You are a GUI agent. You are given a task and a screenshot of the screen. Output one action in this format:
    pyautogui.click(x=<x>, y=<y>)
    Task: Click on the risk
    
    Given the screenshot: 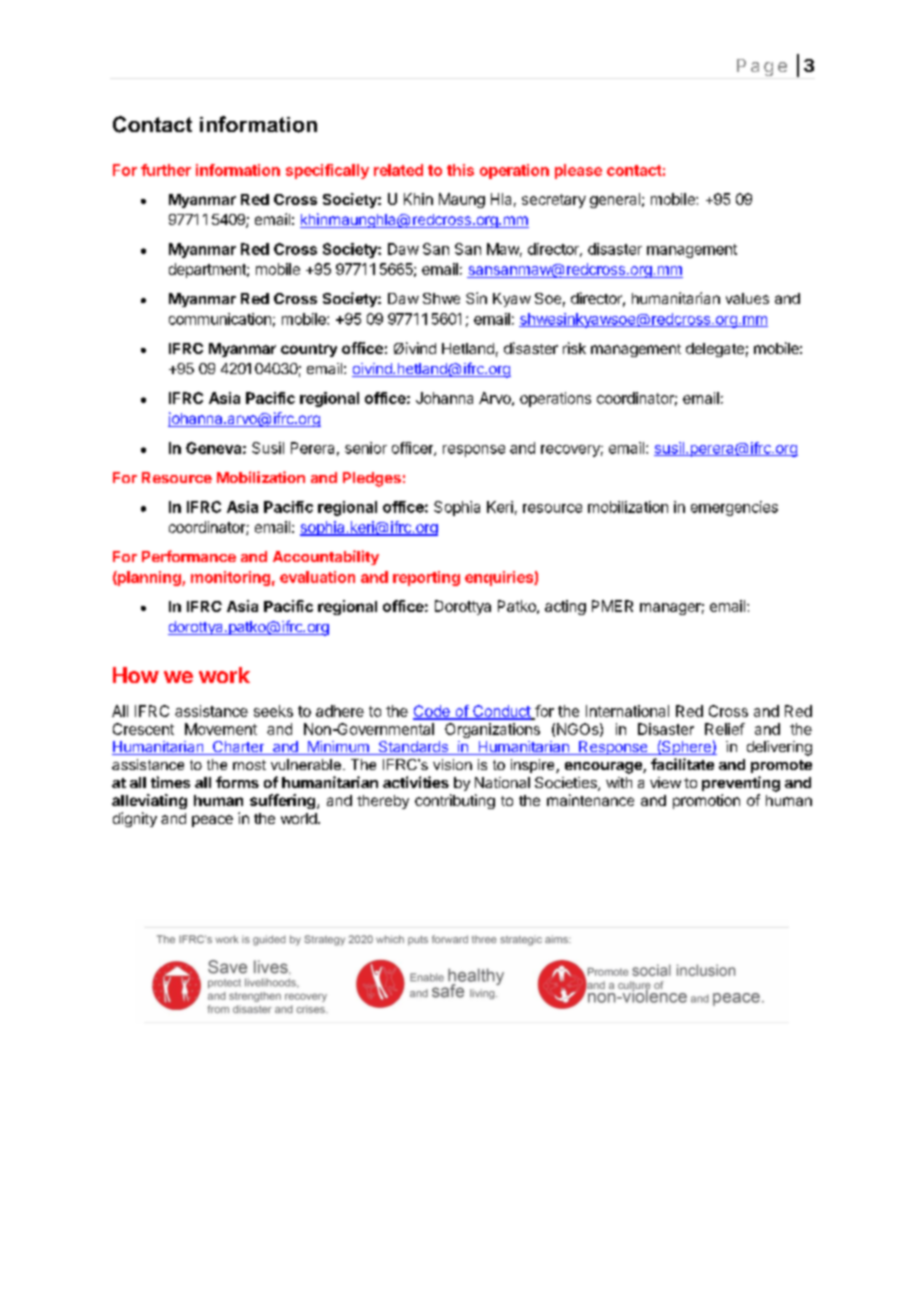 What is the action you would take?
    pyautogui.click(x=574, y=348)
